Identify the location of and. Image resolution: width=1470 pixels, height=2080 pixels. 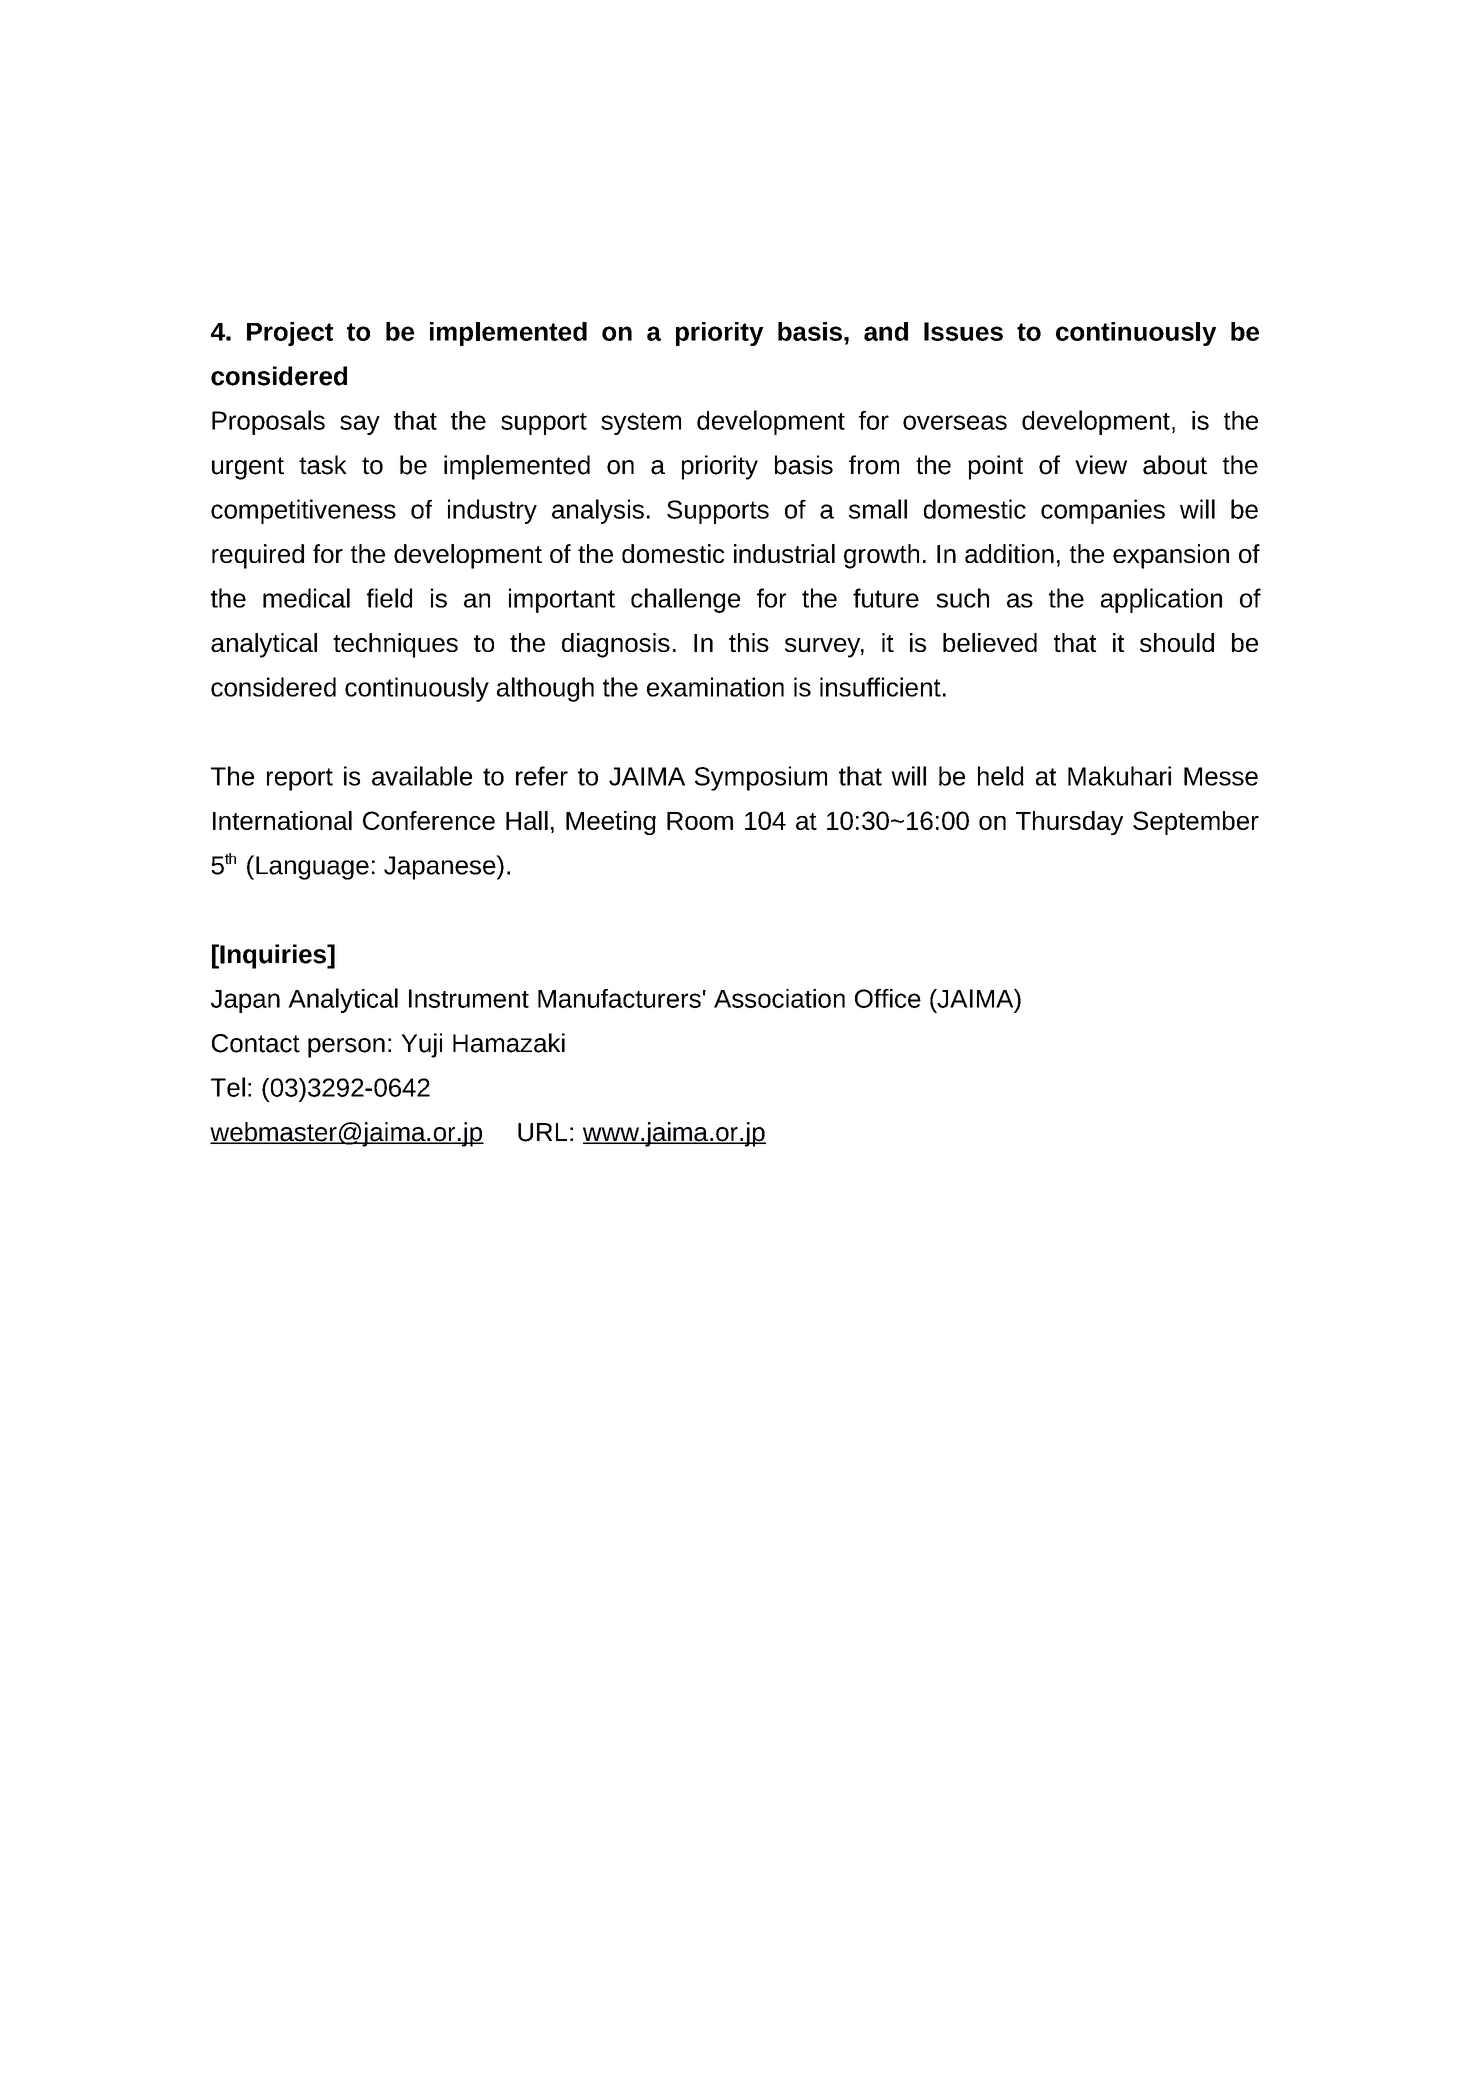
(886, 331).
